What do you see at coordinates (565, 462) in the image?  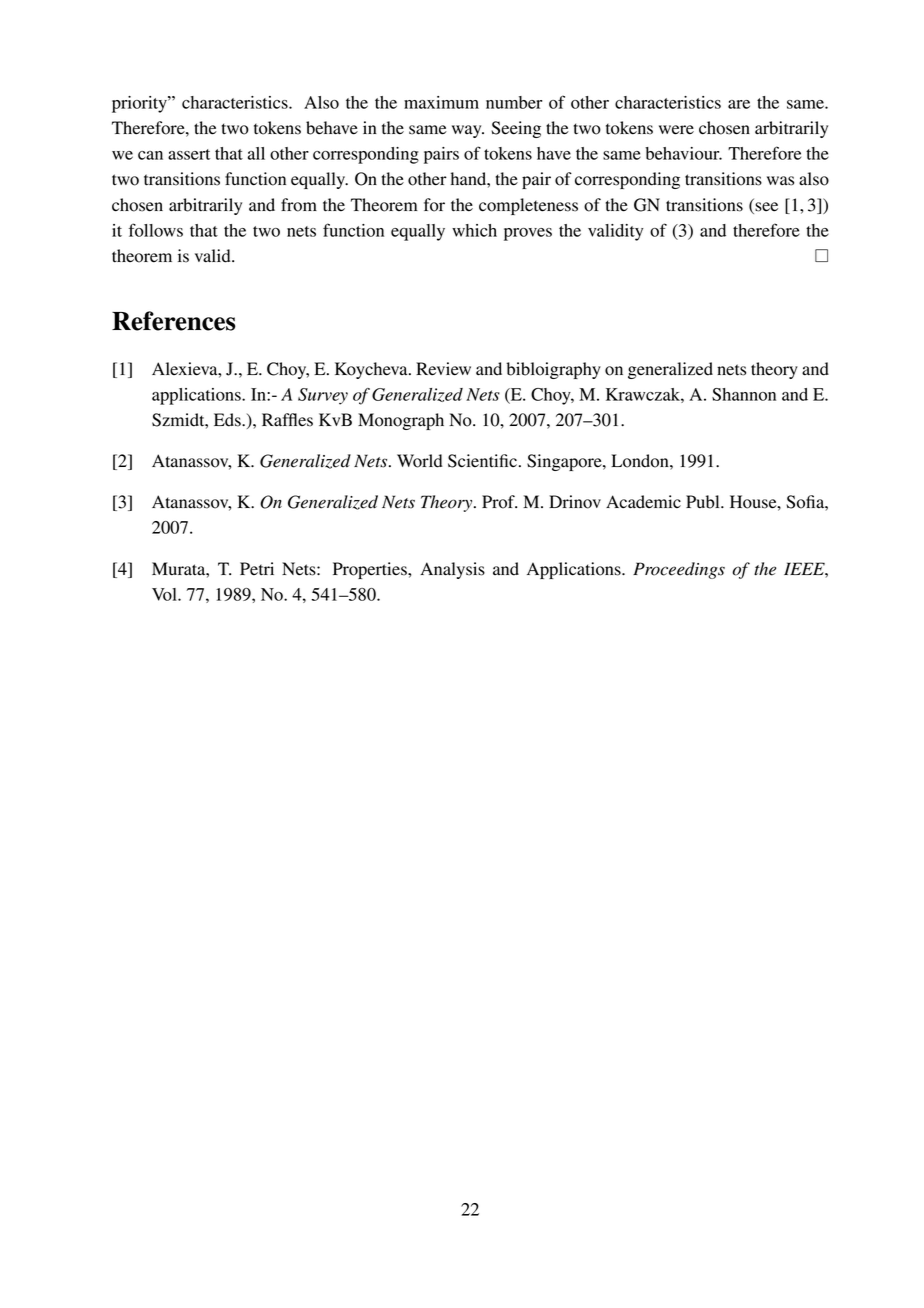 I see `Singapore` at bounding box center [565, 462].
